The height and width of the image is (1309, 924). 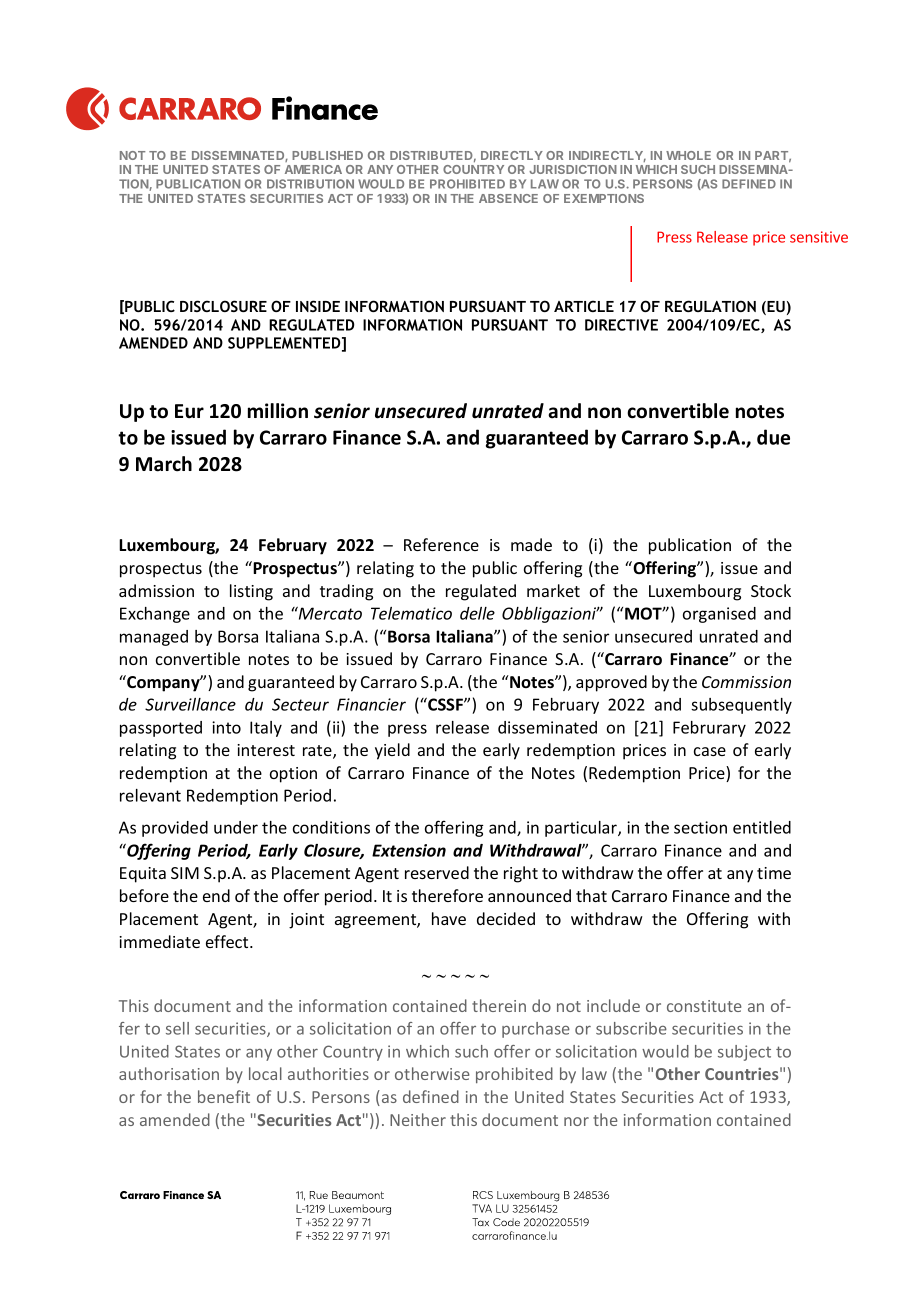 What do you see at coordinates (773, 437) in the image?
I see `due` at bounding box center [773, 437].
